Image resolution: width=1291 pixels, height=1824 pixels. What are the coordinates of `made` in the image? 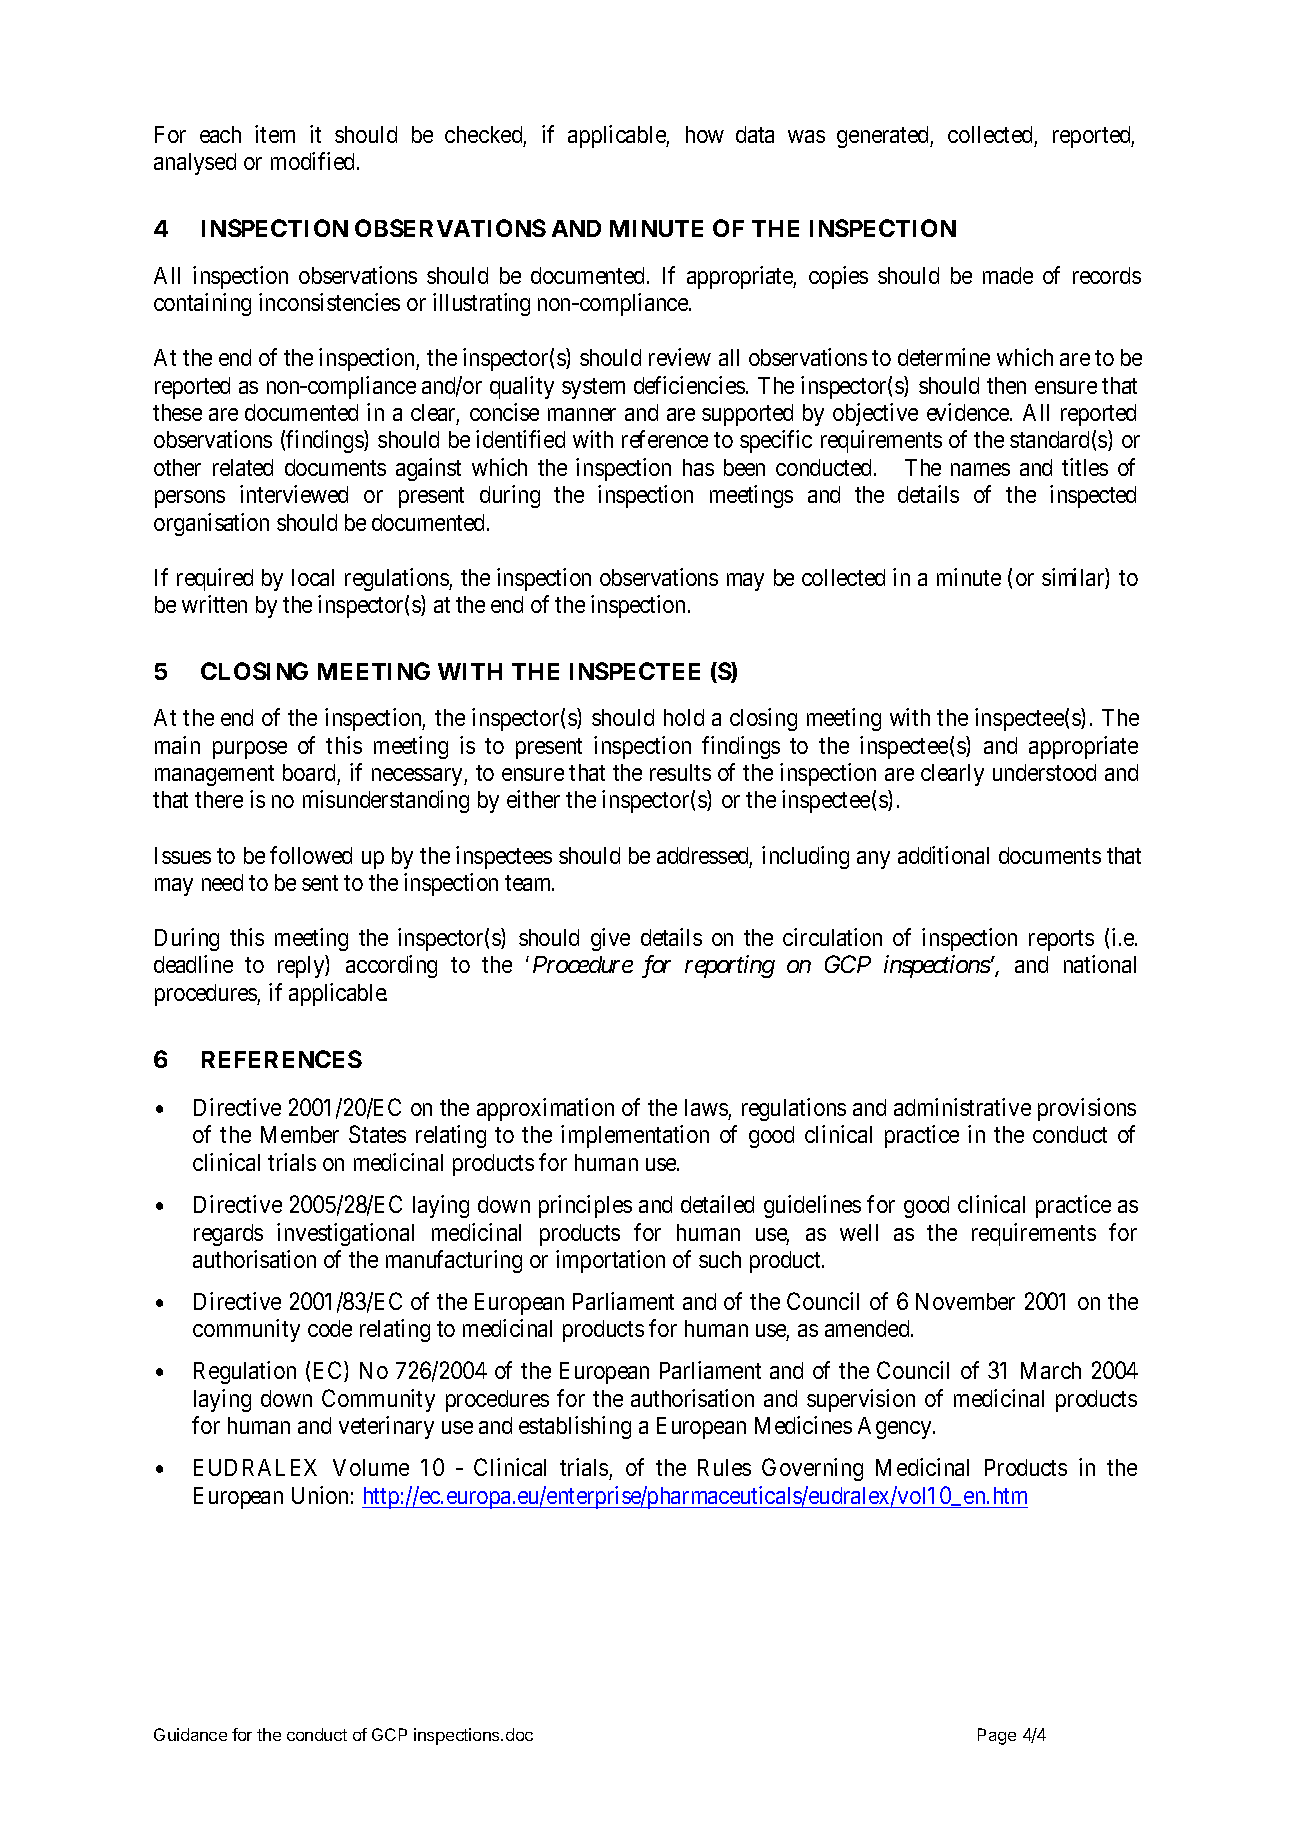 It's located at (1008, 275).
